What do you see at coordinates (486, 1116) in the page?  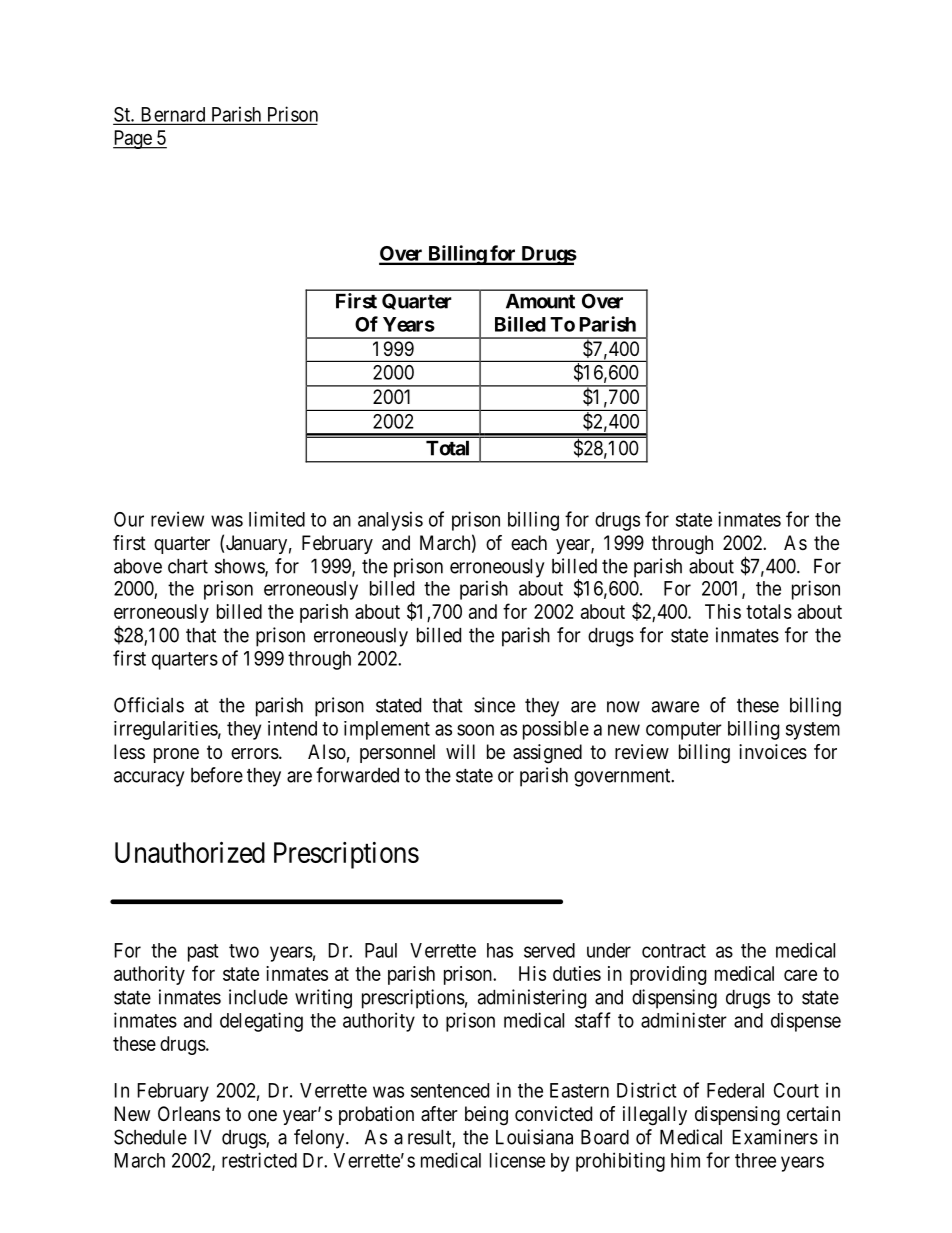 I see `being` at bounding box center [486, 1116].
